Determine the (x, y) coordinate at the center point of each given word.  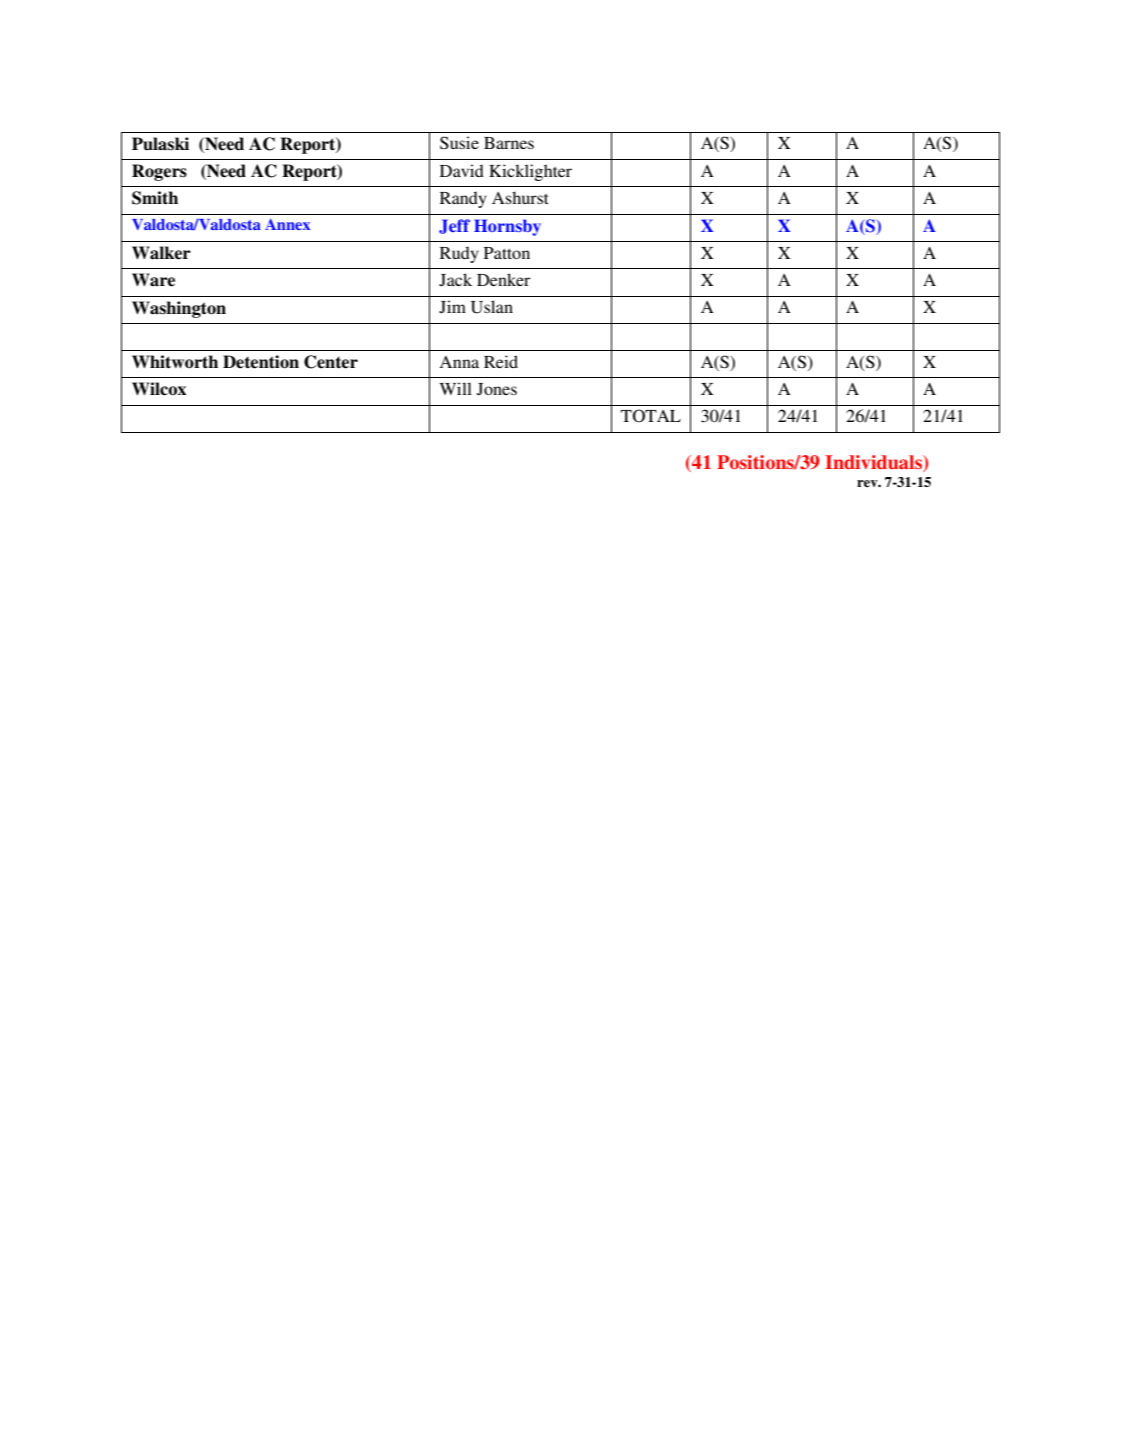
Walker (161, 253)
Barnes (509, 143)
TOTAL (651, 416)
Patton (507, 253)
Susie (459, 143)
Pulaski (160, 144)
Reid (501, 361)
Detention (261, 362)
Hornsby (507, 227)
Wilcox (159, 389)
